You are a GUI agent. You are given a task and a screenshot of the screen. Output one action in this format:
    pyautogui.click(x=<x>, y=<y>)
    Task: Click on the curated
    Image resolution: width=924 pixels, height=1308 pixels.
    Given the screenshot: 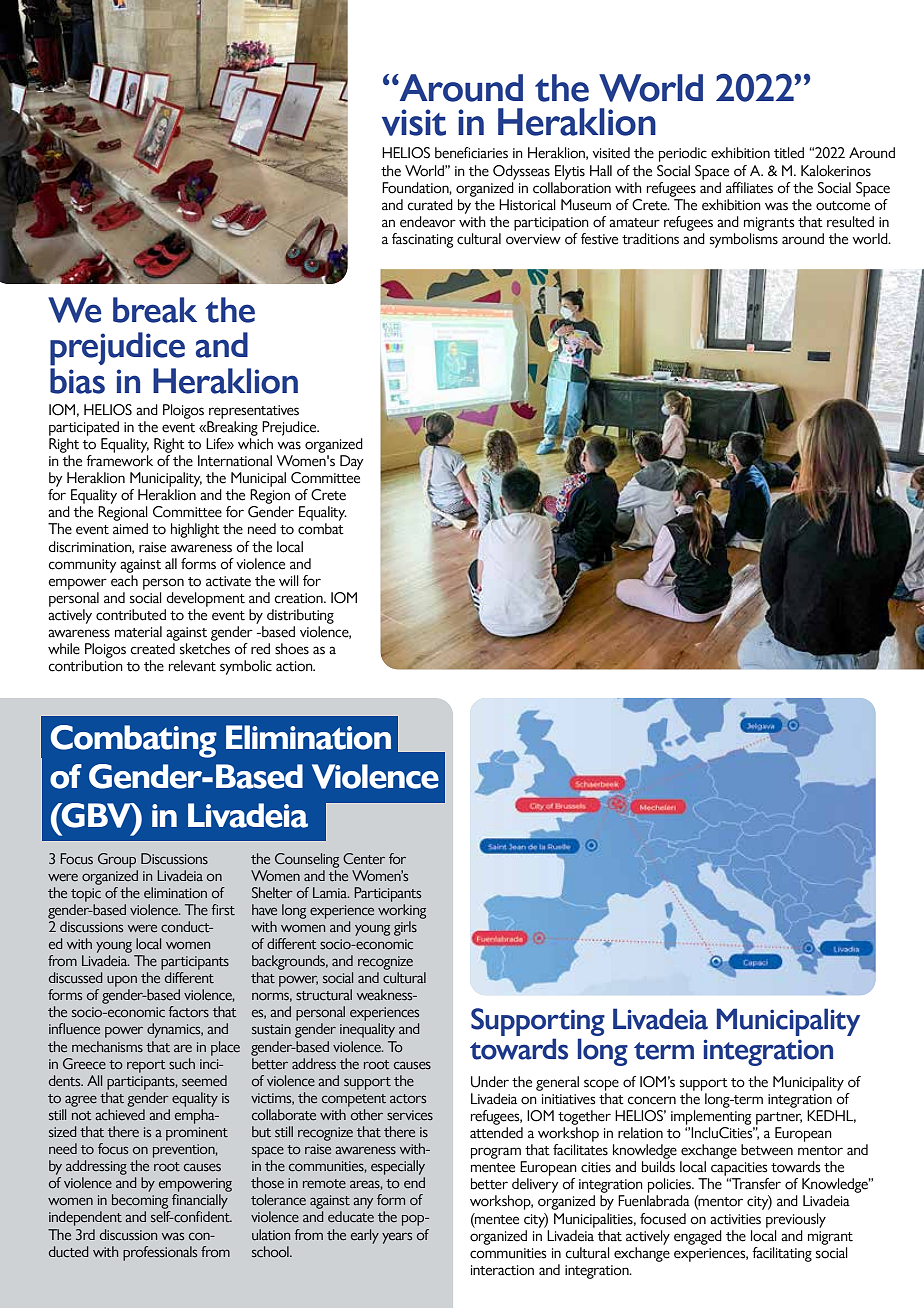 What is the action you would take?
    pyautogui.click(x=430, y=205)
